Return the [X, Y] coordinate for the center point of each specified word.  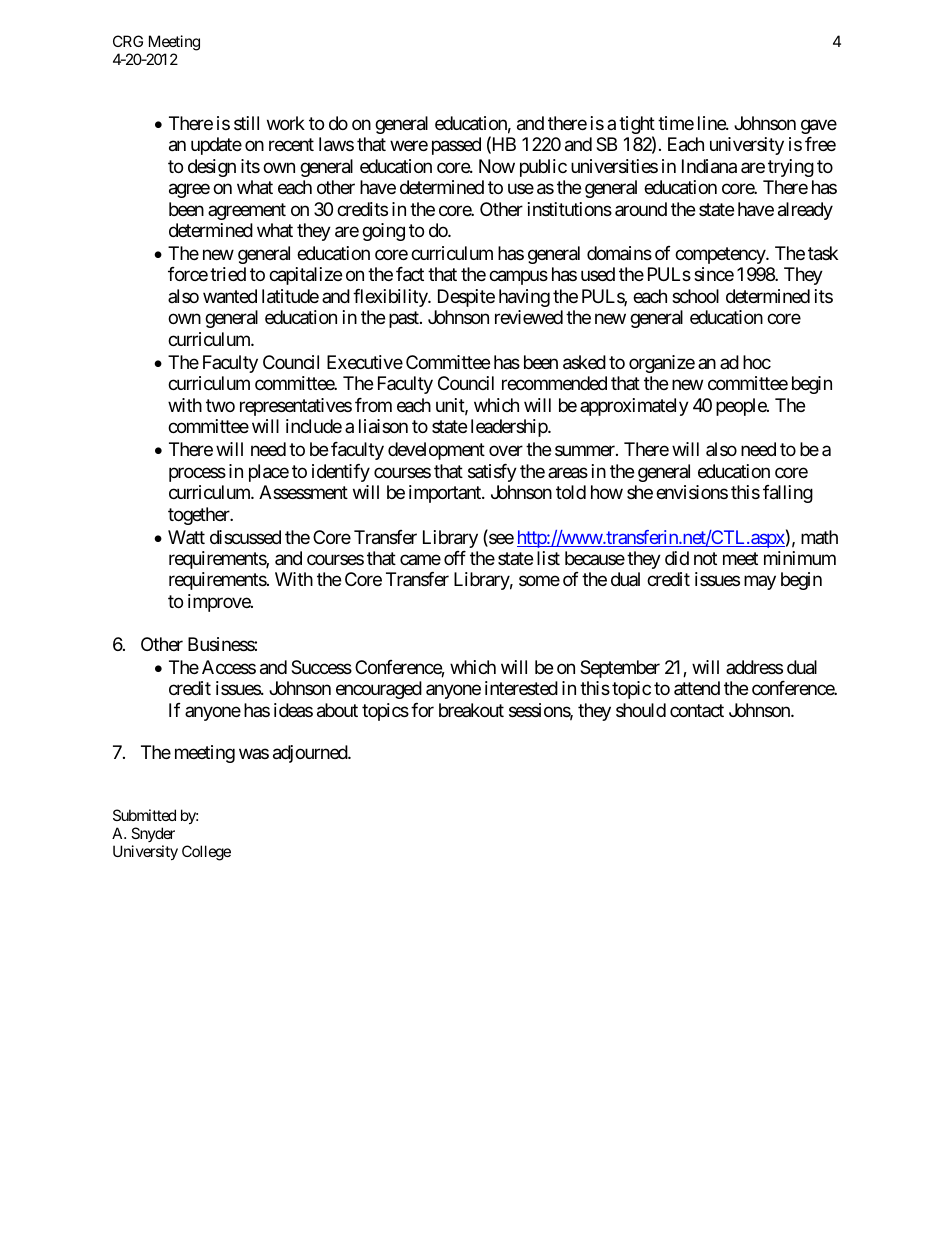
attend [697, 688]
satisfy [492, 473]
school [695, 296]
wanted [230, 296]
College [206, 853]
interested [521, 688]
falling [788, 494]
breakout [471, 710]
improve [220, 603]
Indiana [709, 166]
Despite [466, 298]
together [200, 516]
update [216, 146]
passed [456, 146]
